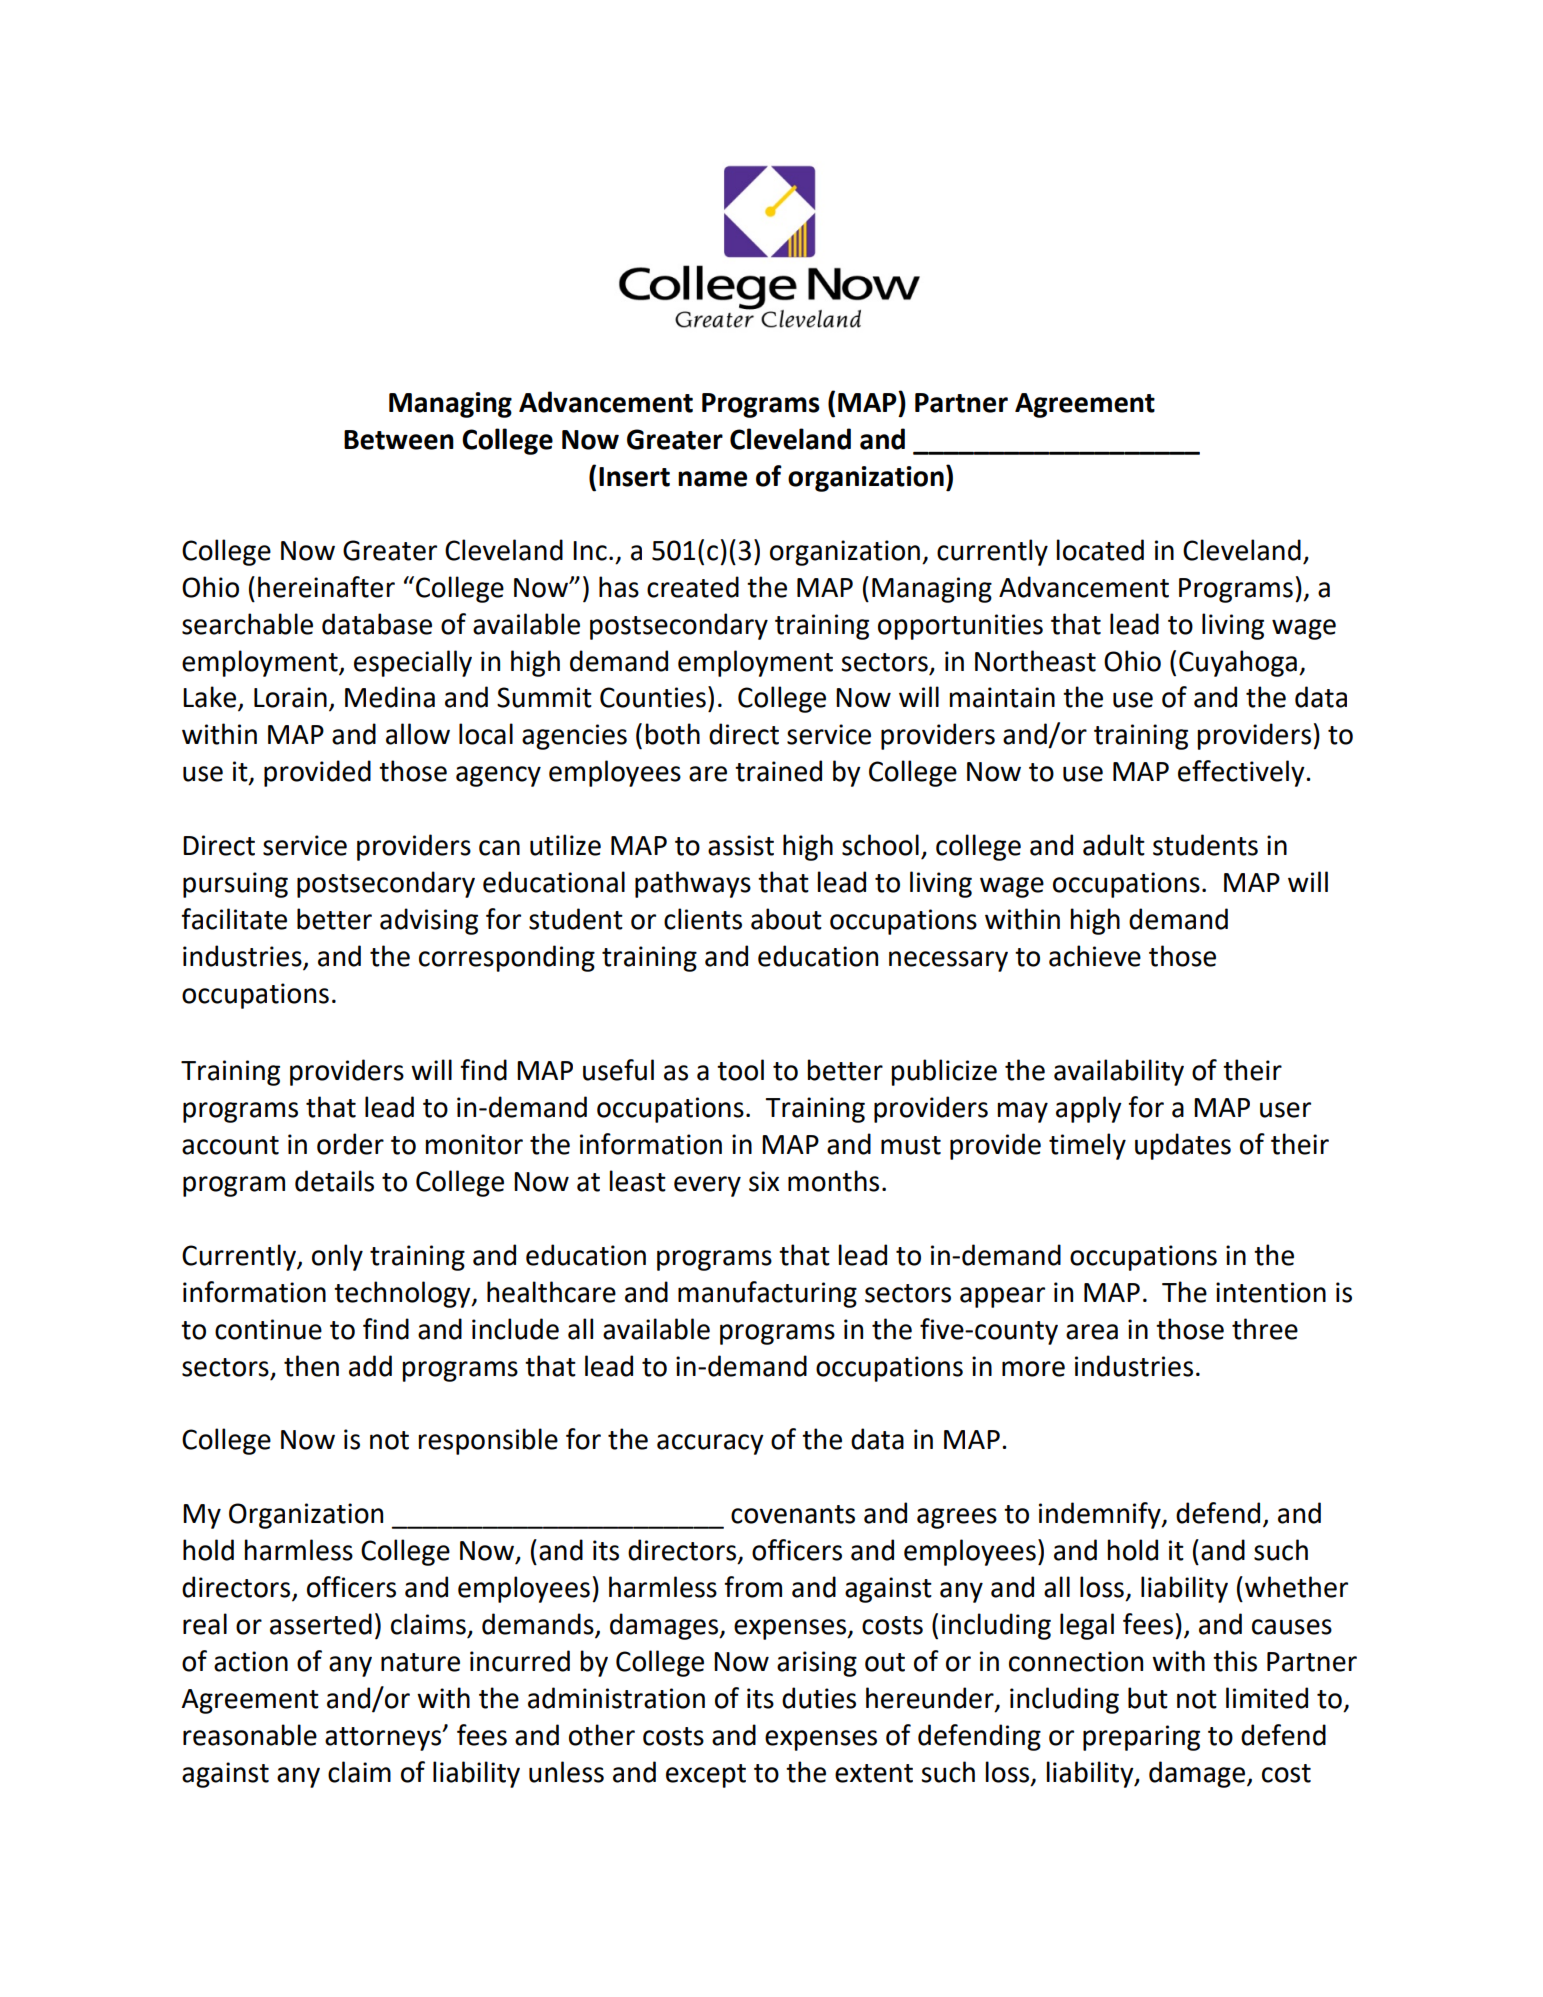 The width and height of the image is (1543, 1997). Describe the element at coordinates (706, 1776) in the image. I see `except` at that location.
